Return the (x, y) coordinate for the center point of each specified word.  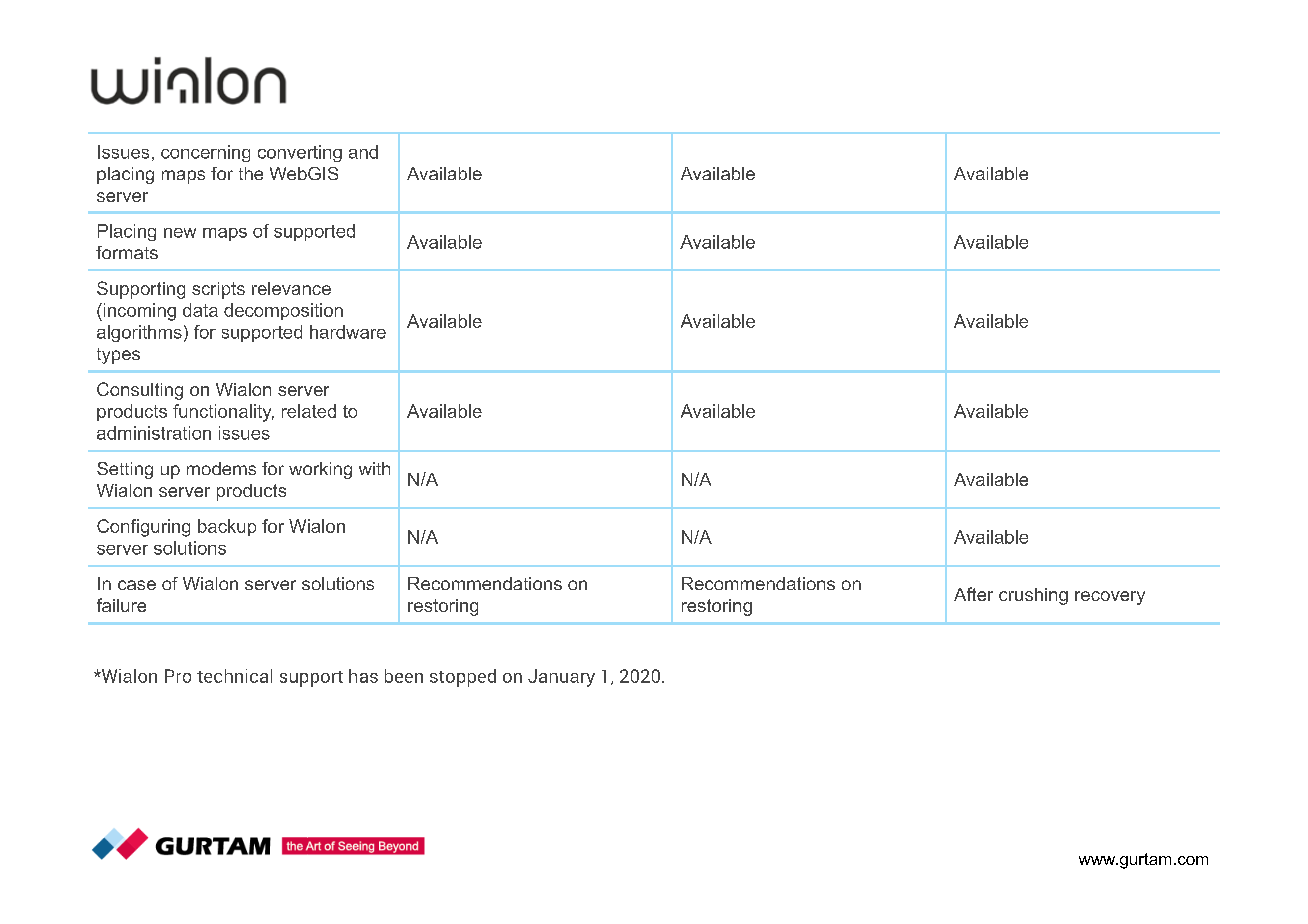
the (251, 173)
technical (234, 676)
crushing (1033, 596)
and (363, 152)
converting (300, 153)
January (561, 678)
